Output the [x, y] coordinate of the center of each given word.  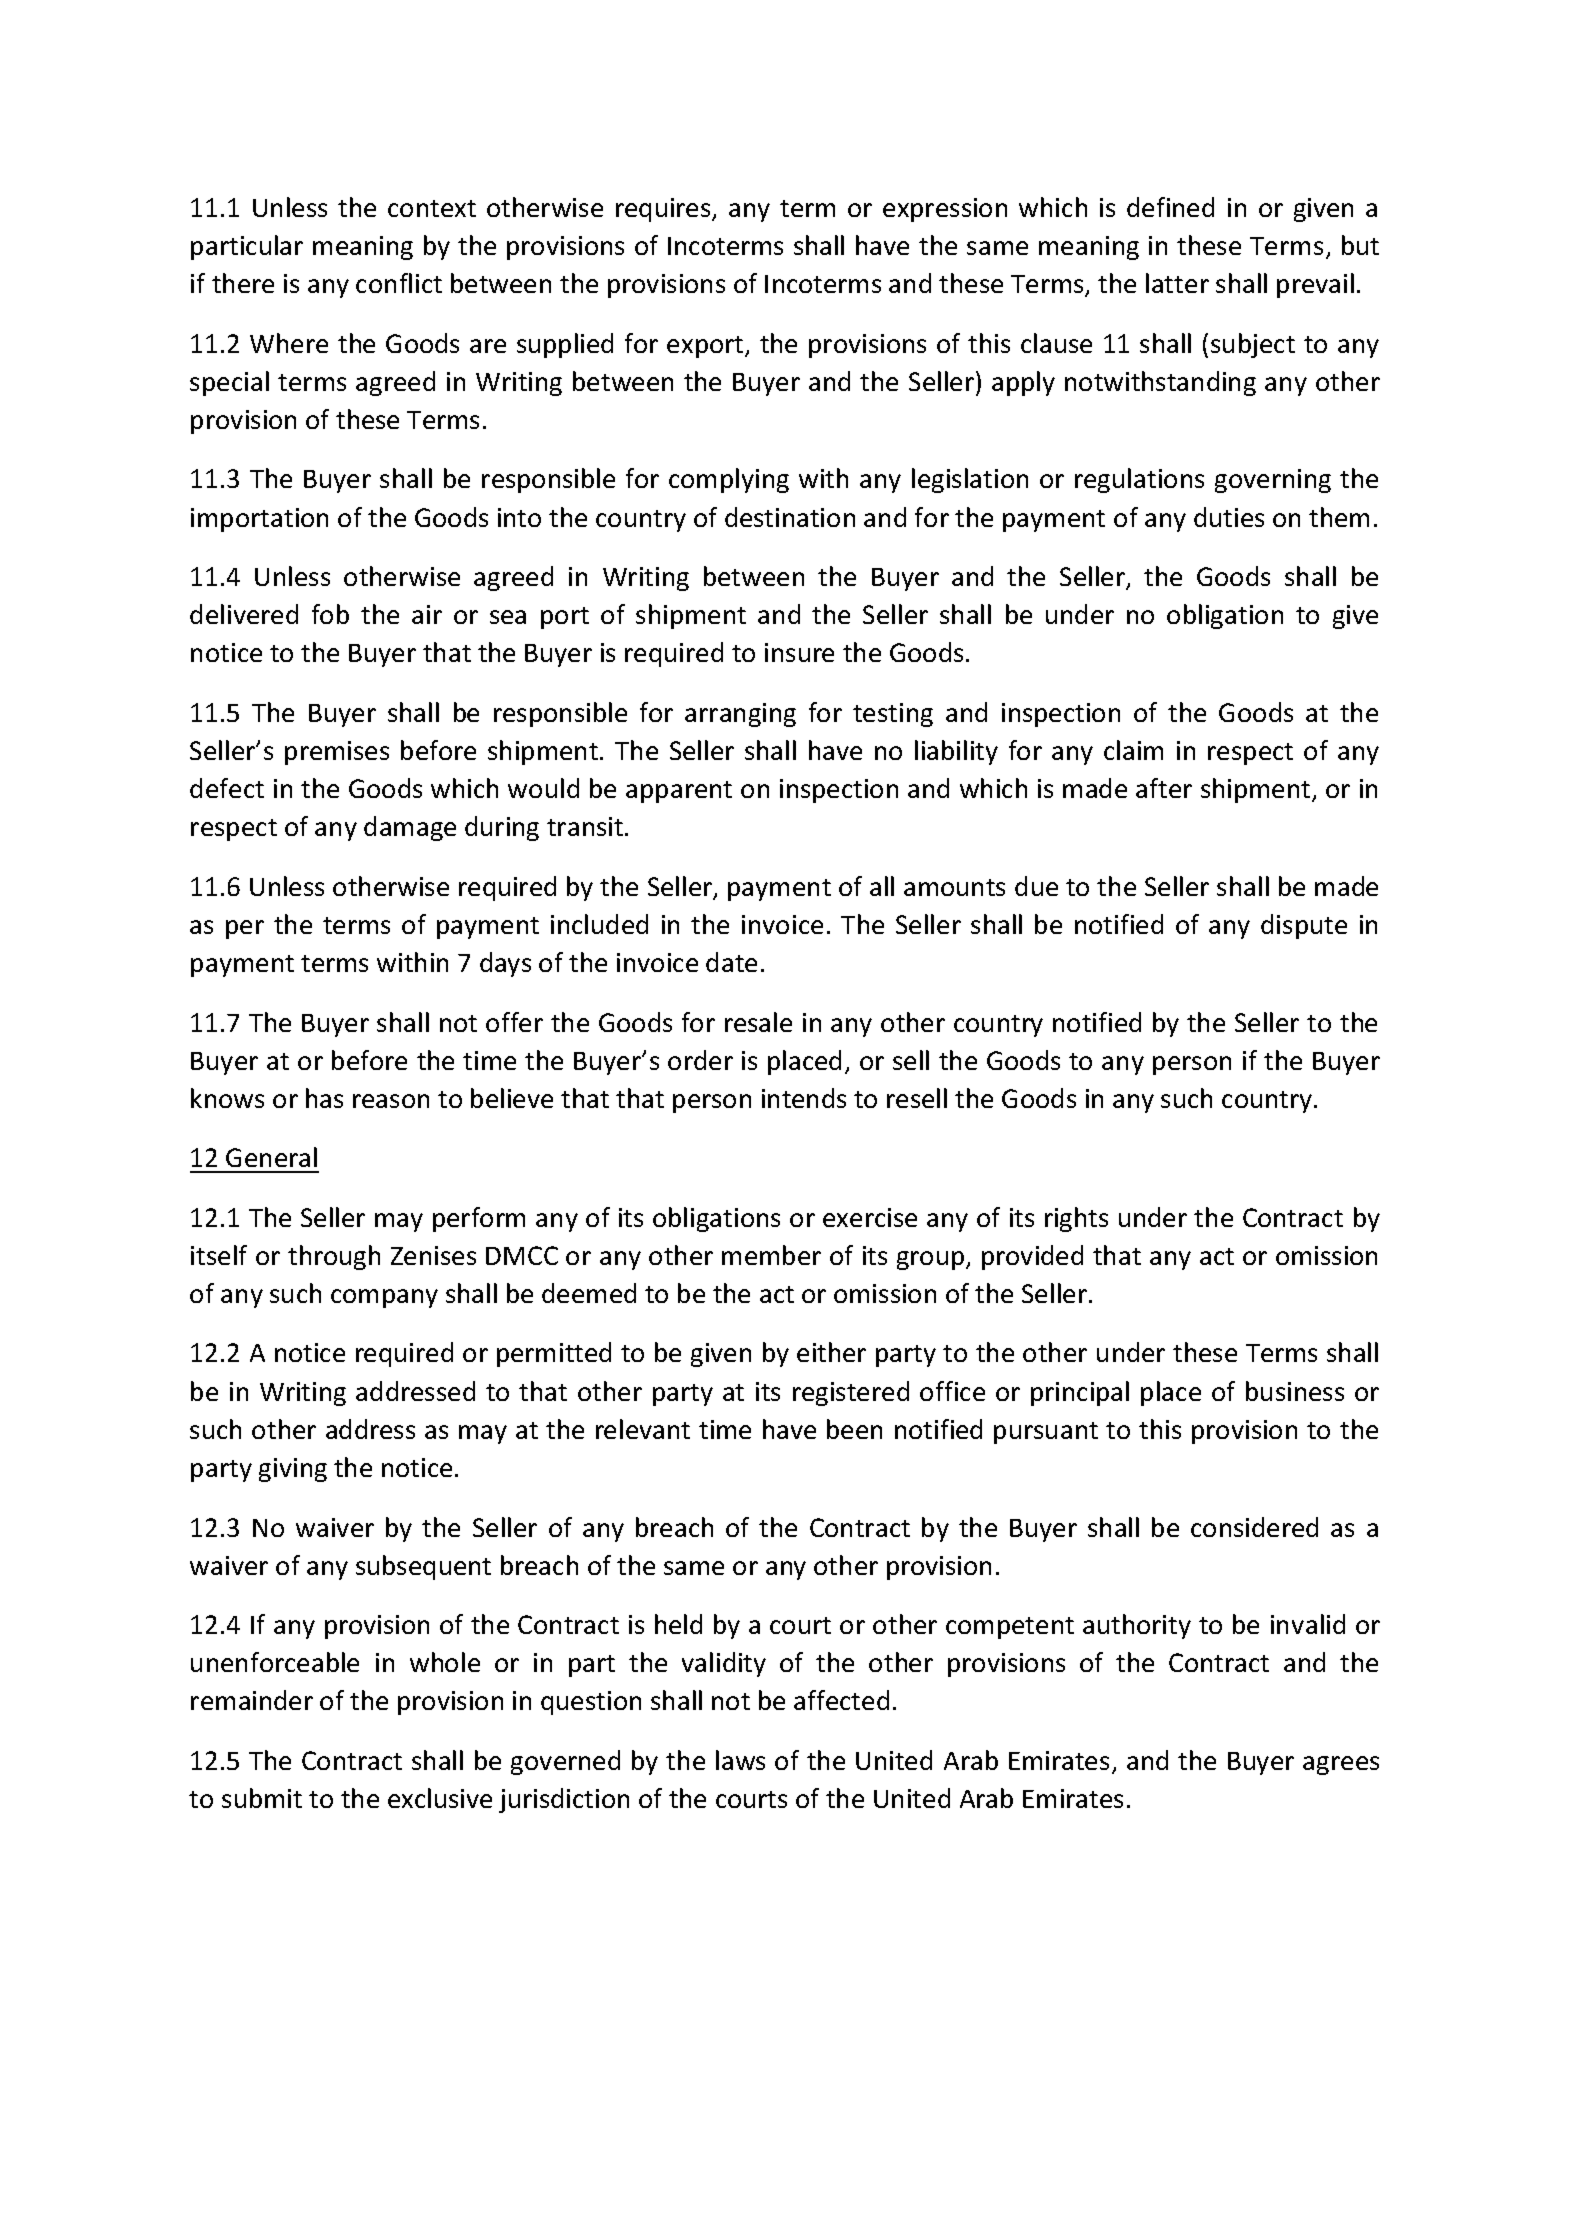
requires [664, 210]
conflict [399, 283]
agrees [1341, 1765]
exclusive [440, 1798]
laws [740, 1760]
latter [1177, 283]
